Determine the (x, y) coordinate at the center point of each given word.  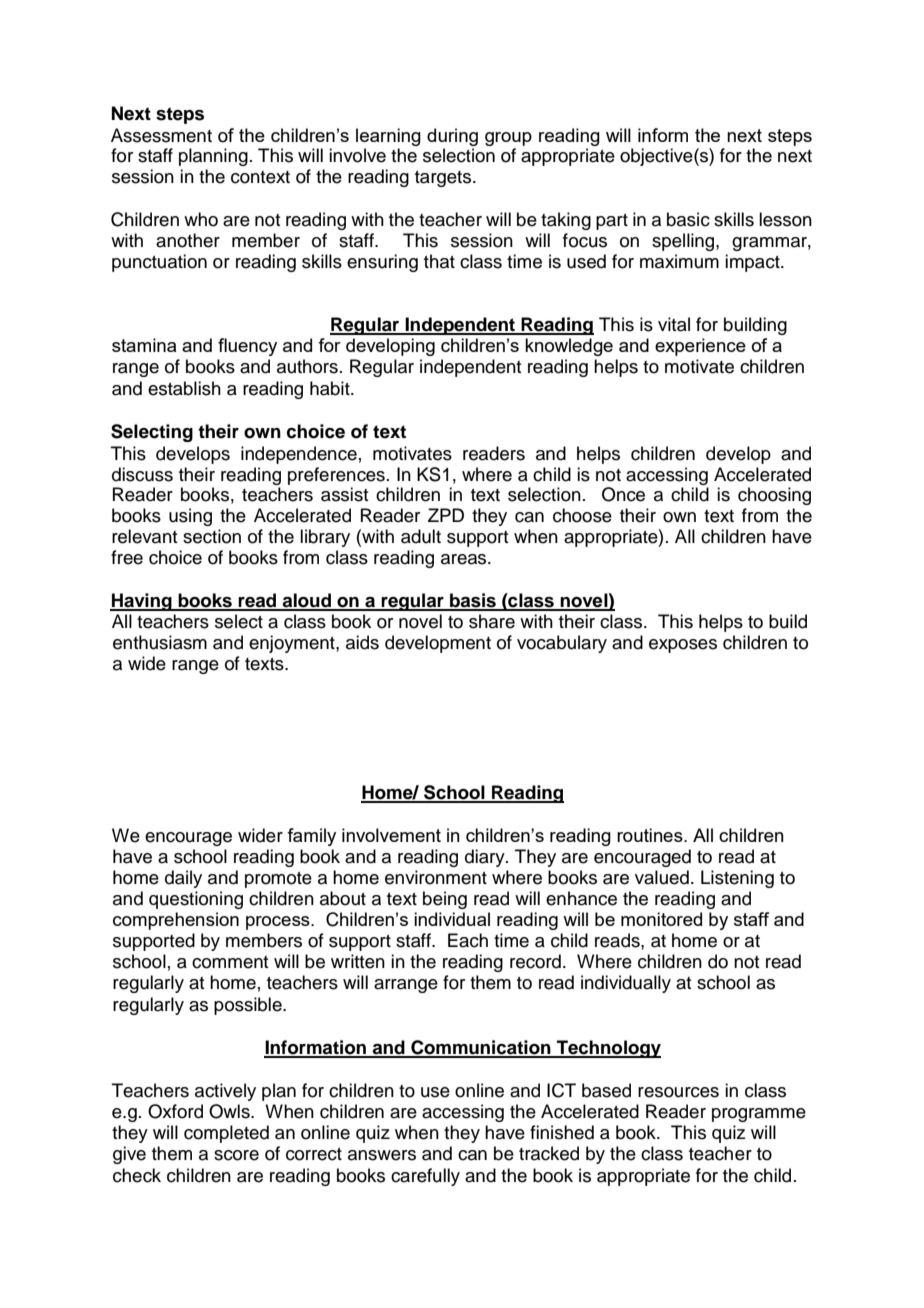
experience (700, 347)
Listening (737, 879)
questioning (196, 900)
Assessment (161, 135)
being (445, 900)
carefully (425, 1177)
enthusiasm (160, 642)
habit (331, 388)
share (492, 621)
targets (443, 179)
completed (226, 1134)
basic (688, 219)
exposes (683, 646)
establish (184, 388)
